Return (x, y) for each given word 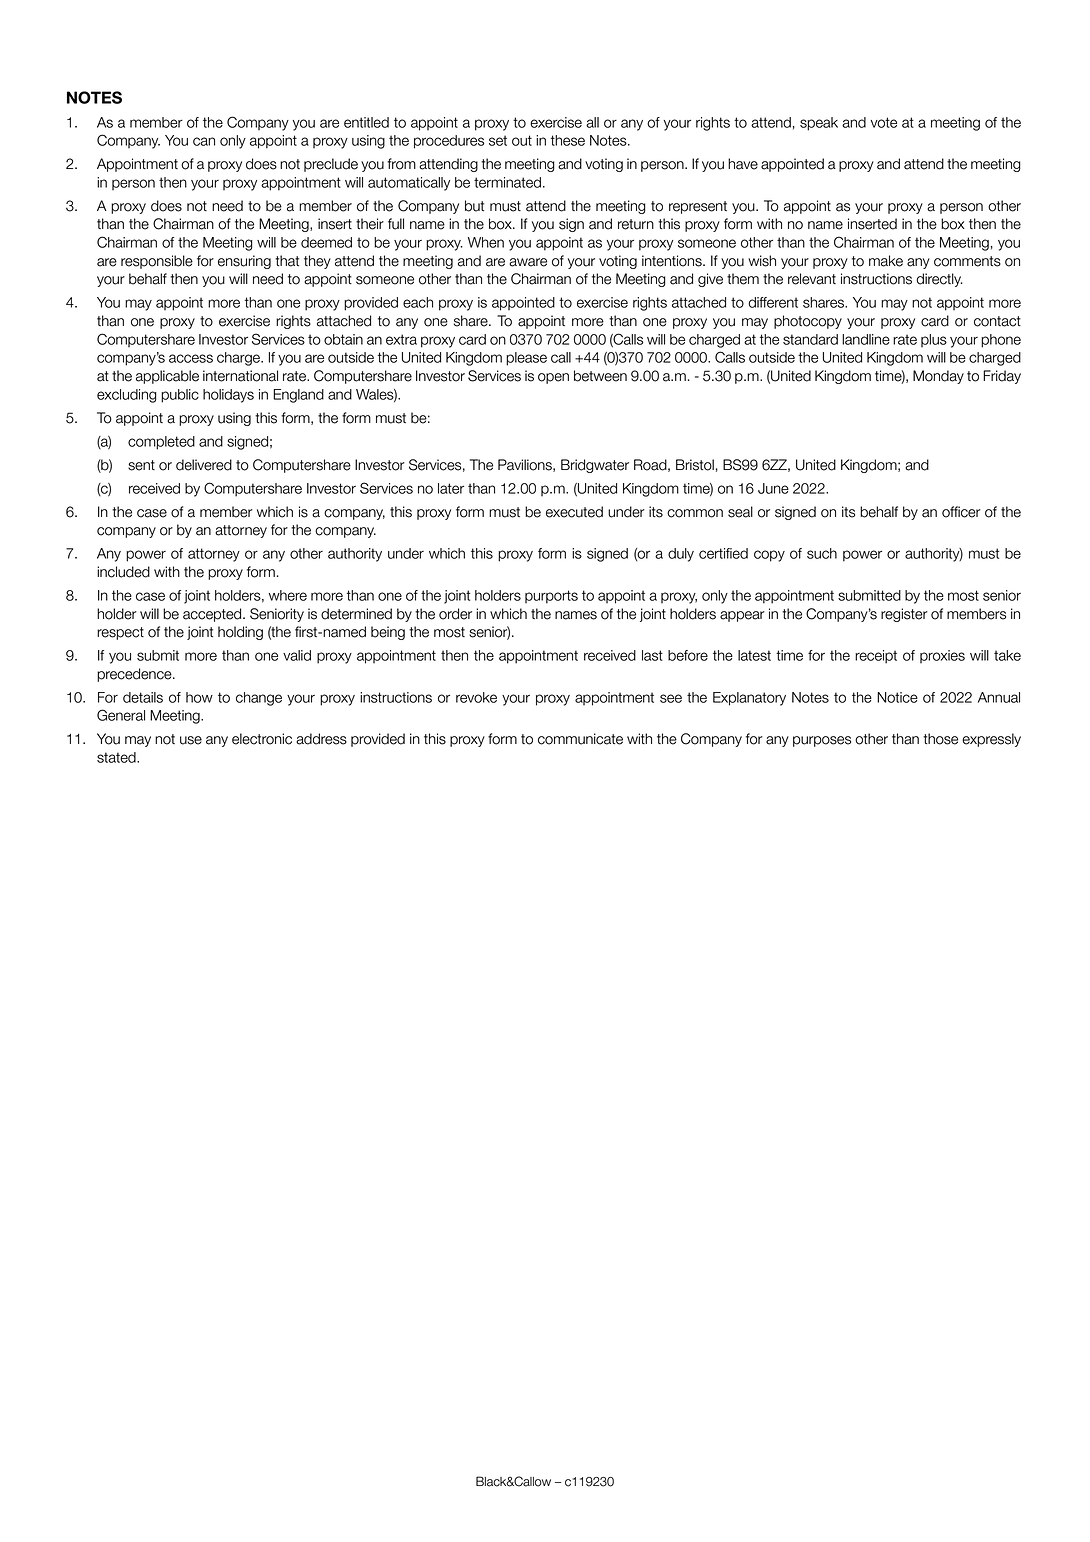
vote (884, 122)
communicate (580, 739)
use (191, 740)
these (568, 140)
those (940, 739)
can (204, 141)
